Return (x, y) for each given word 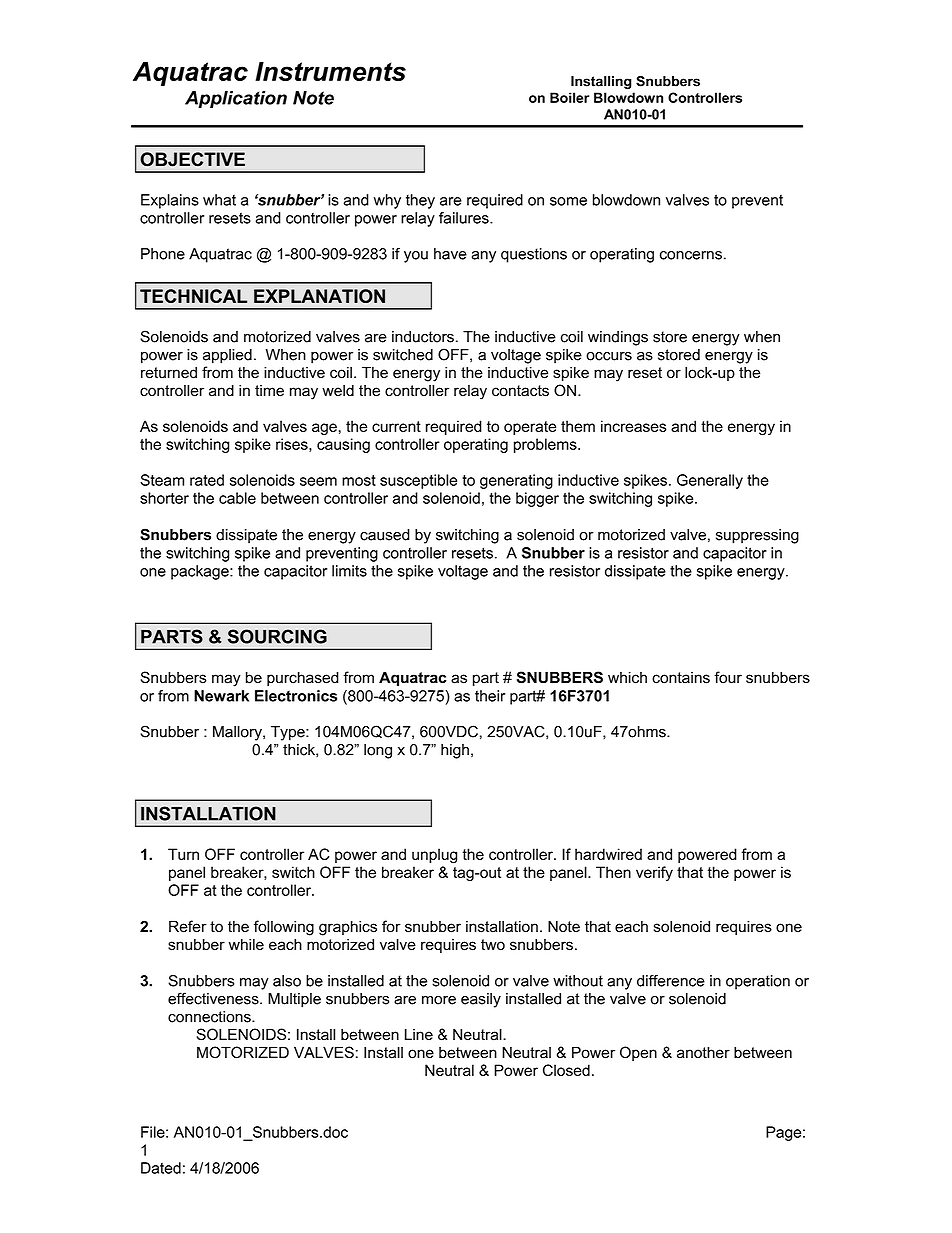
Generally (710, 481)
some (568, 201)
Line (419, 1034)
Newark (221, 696)
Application (236, 99)
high (455, 751)
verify (654, 873)
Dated (161, 1168)
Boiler (569, 97)
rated (207, 480)
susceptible (418, 481)
